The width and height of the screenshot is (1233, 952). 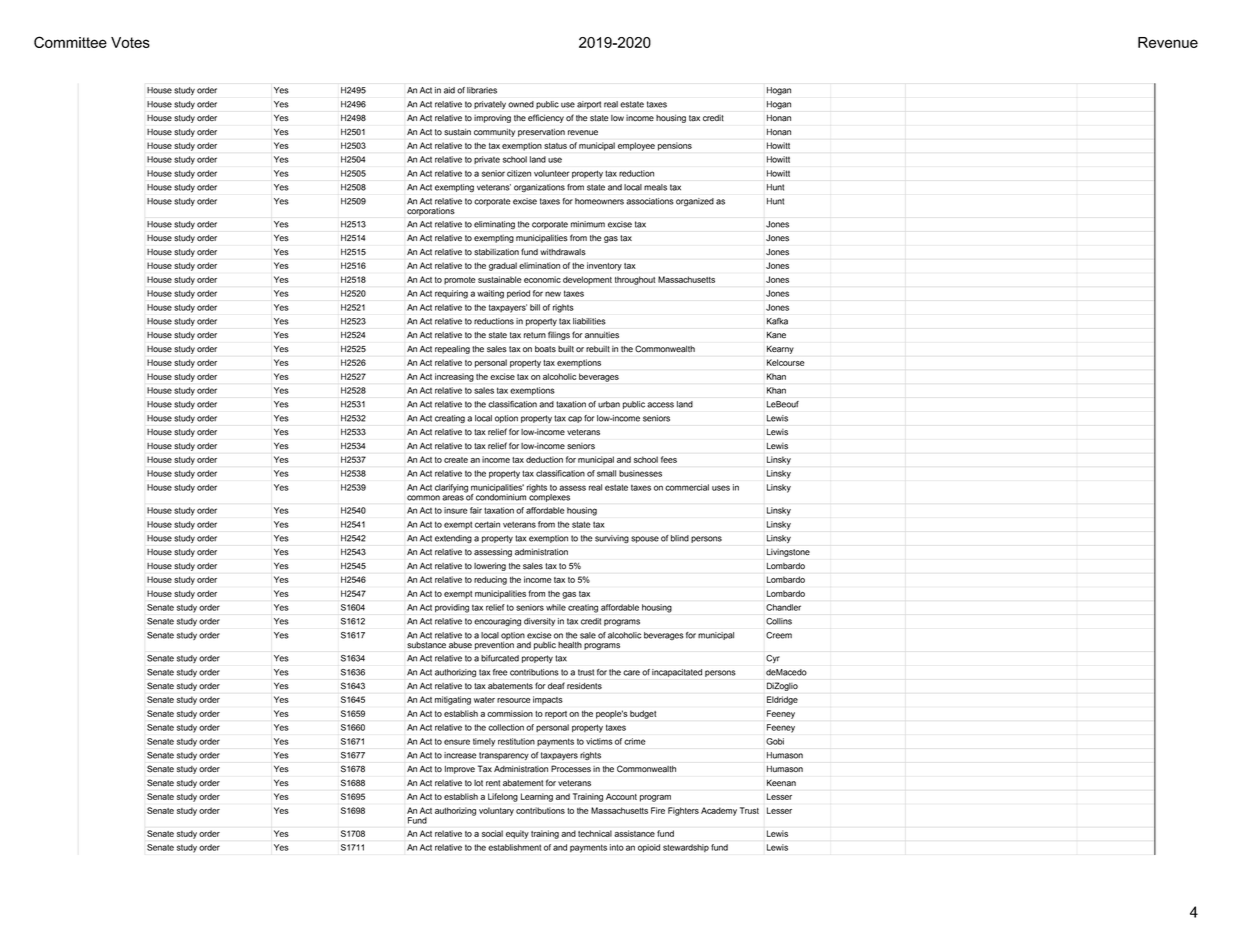 What do you see at coordinates (680, 538) in the screenshot?
I see `blind` at bounding box center [680, 538].
